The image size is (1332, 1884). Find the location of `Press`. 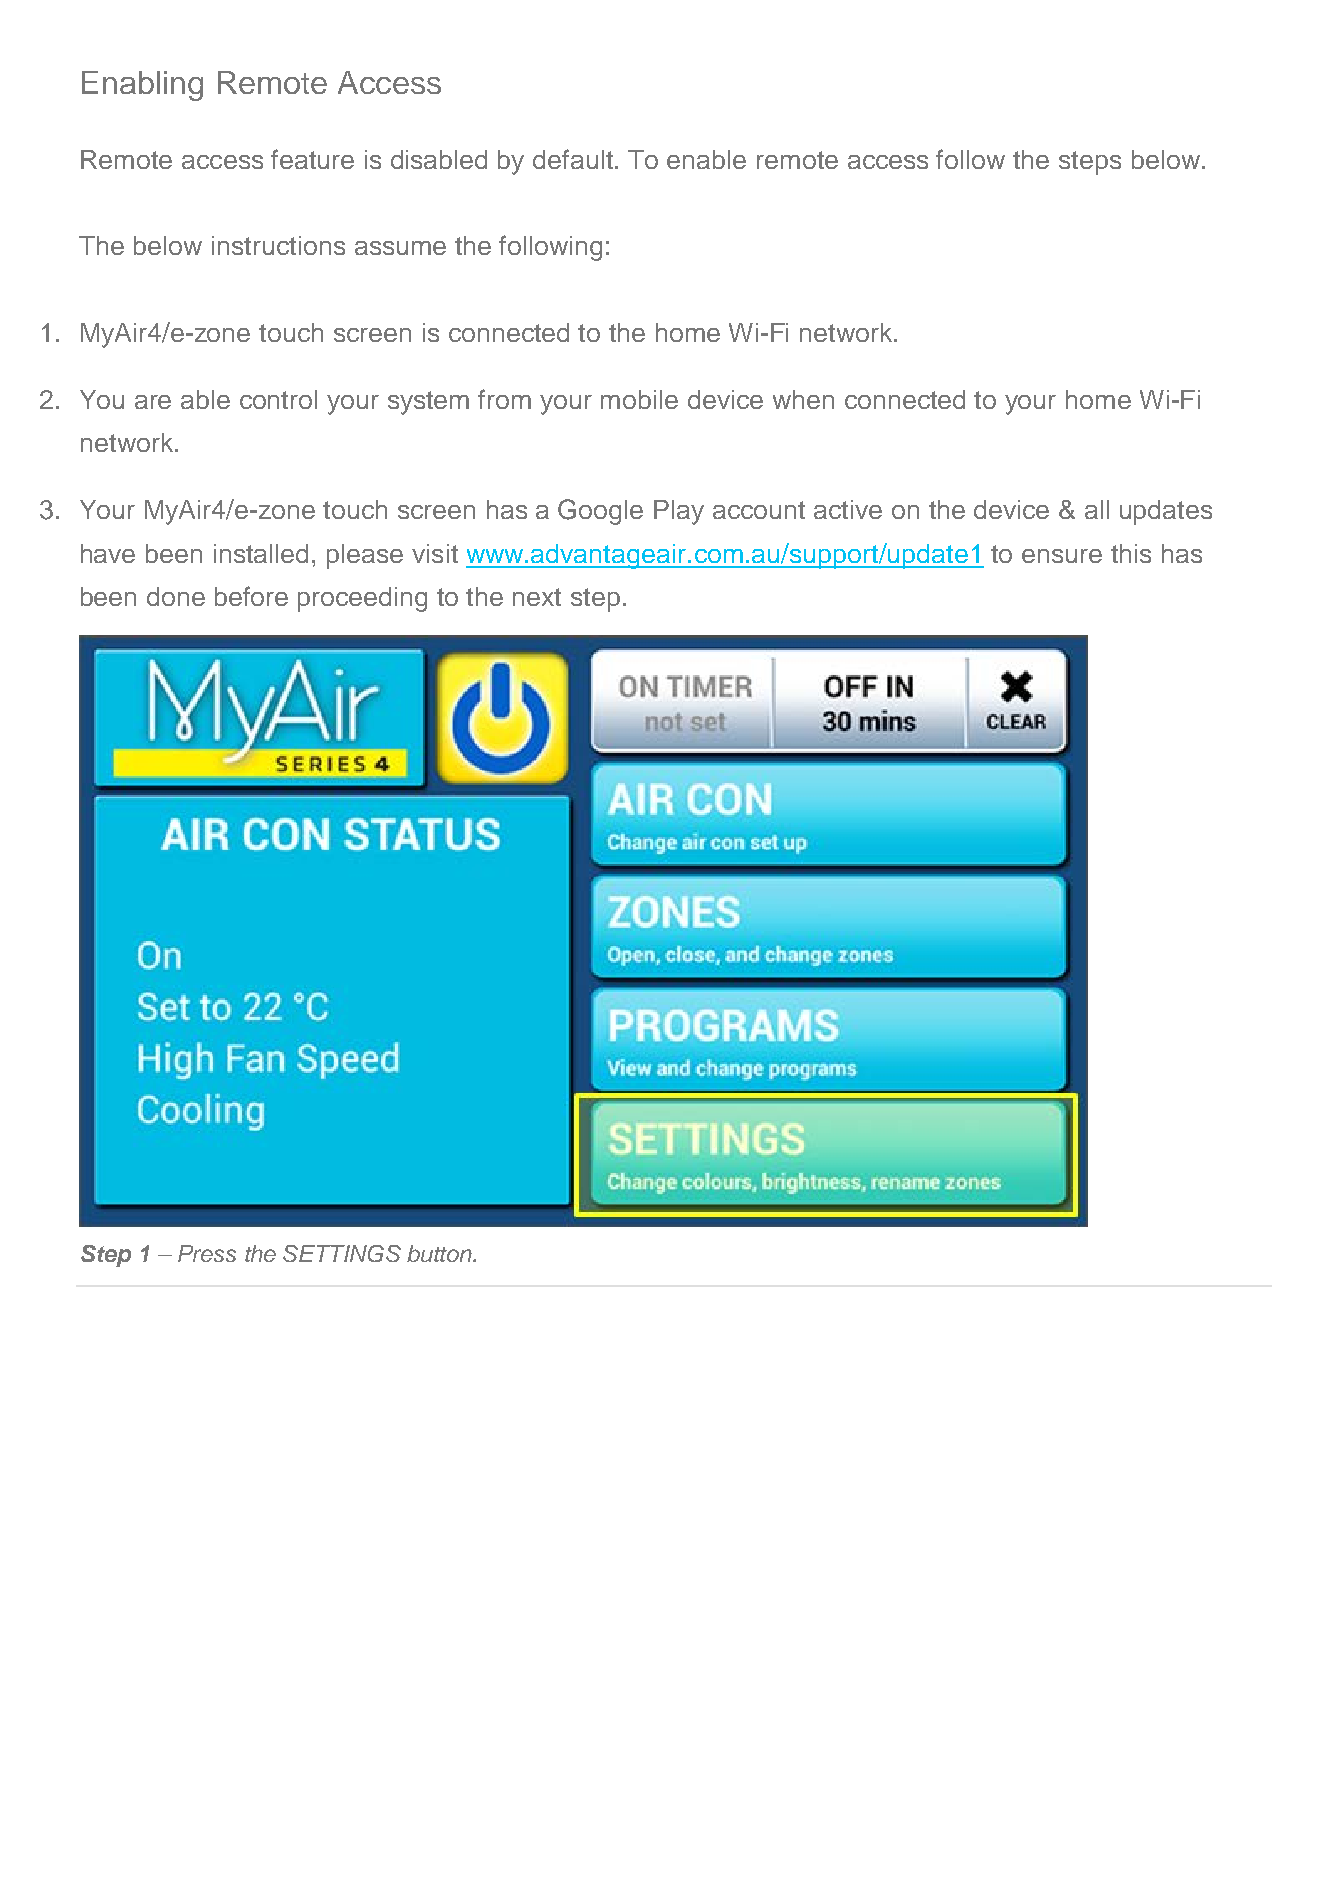

Press is located at coordinates (207, 1253).
